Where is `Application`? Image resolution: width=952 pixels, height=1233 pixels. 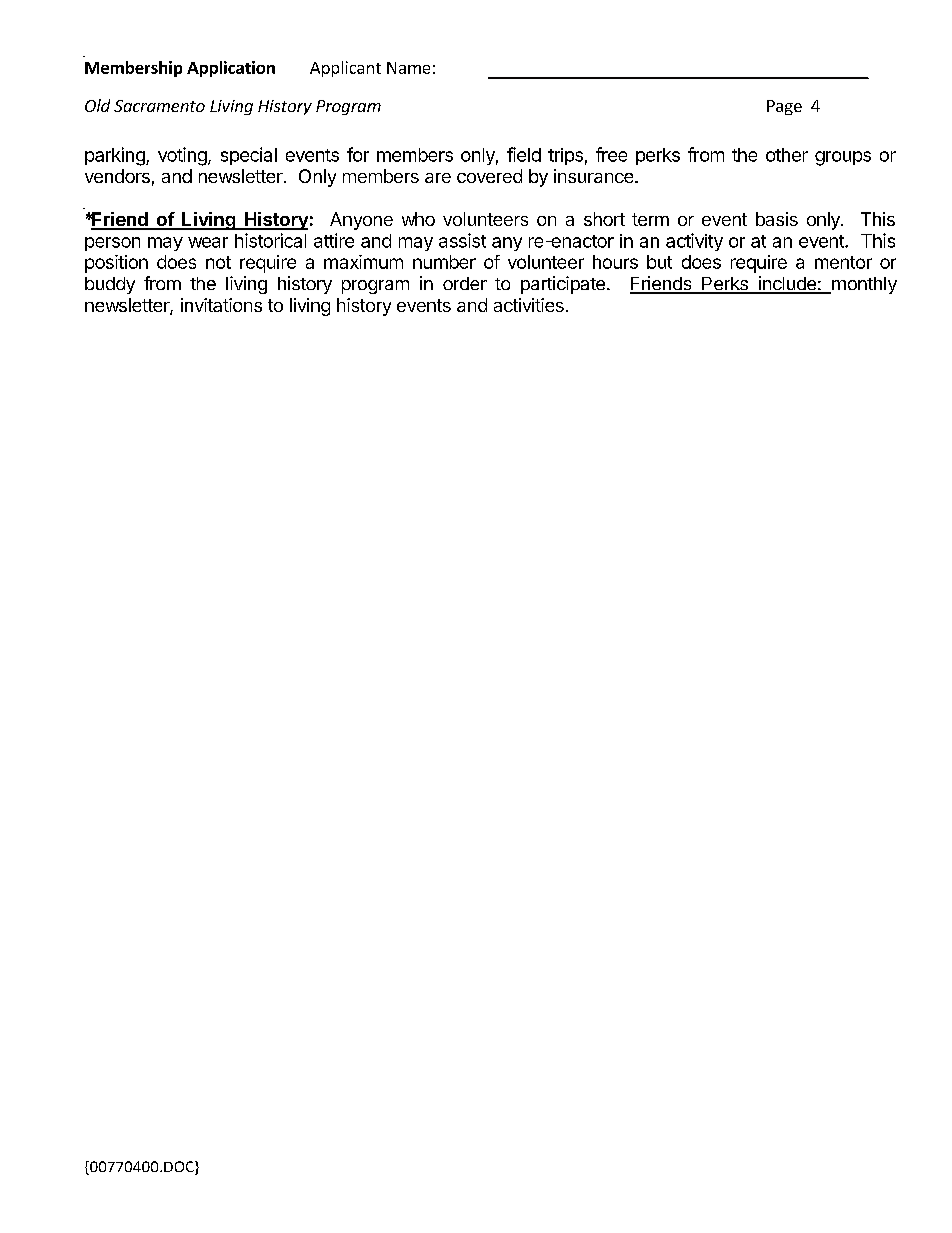
Application is located at coordinates (231, 69).
